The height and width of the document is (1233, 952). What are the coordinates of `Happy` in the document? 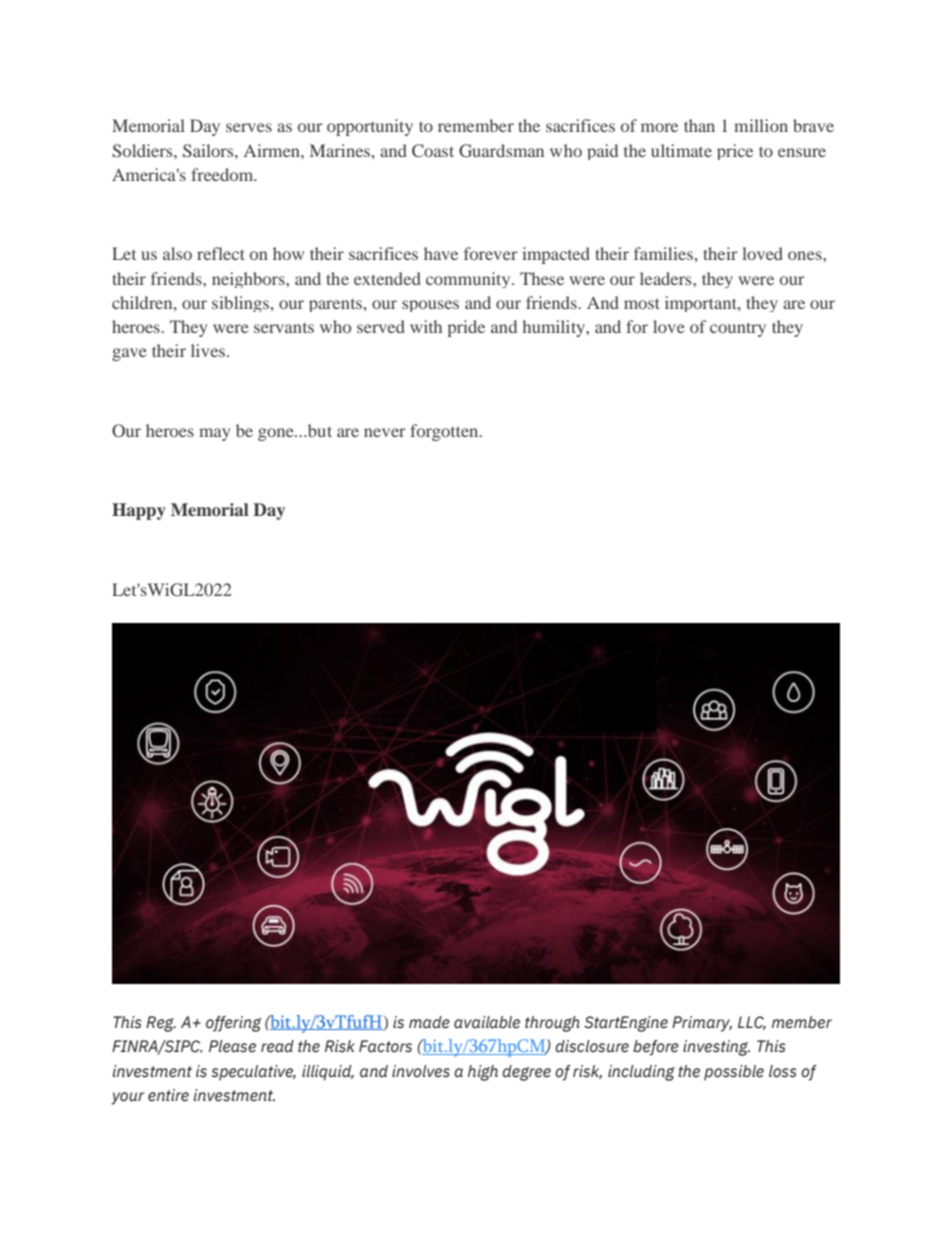 It's located at (139, 511).
